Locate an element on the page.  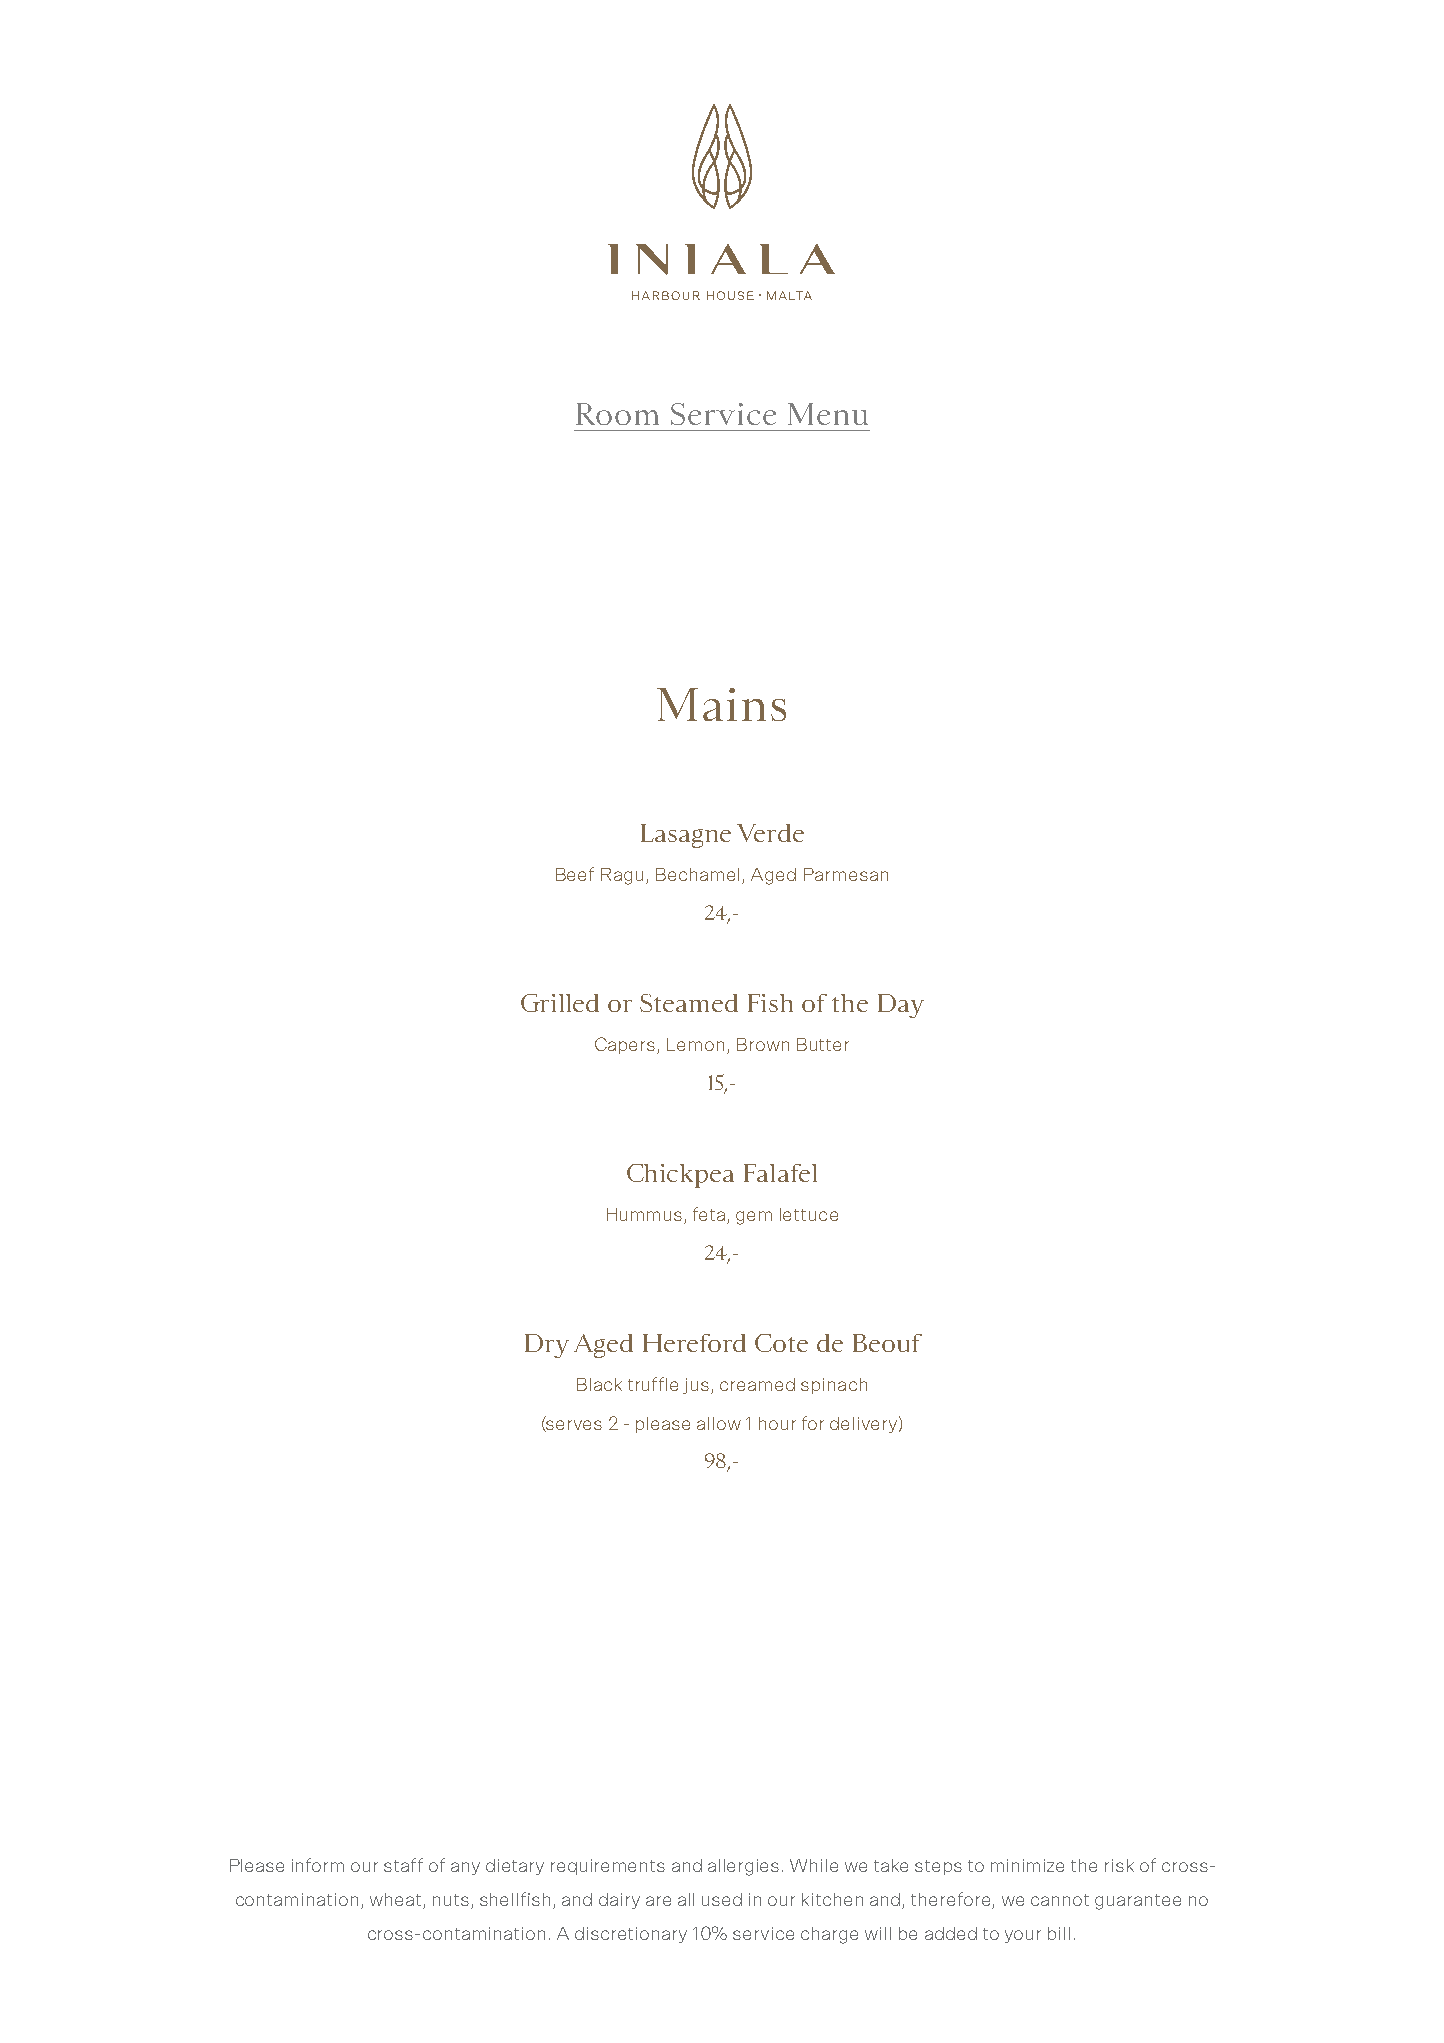
Menu is located at coordinates (828, 414).
